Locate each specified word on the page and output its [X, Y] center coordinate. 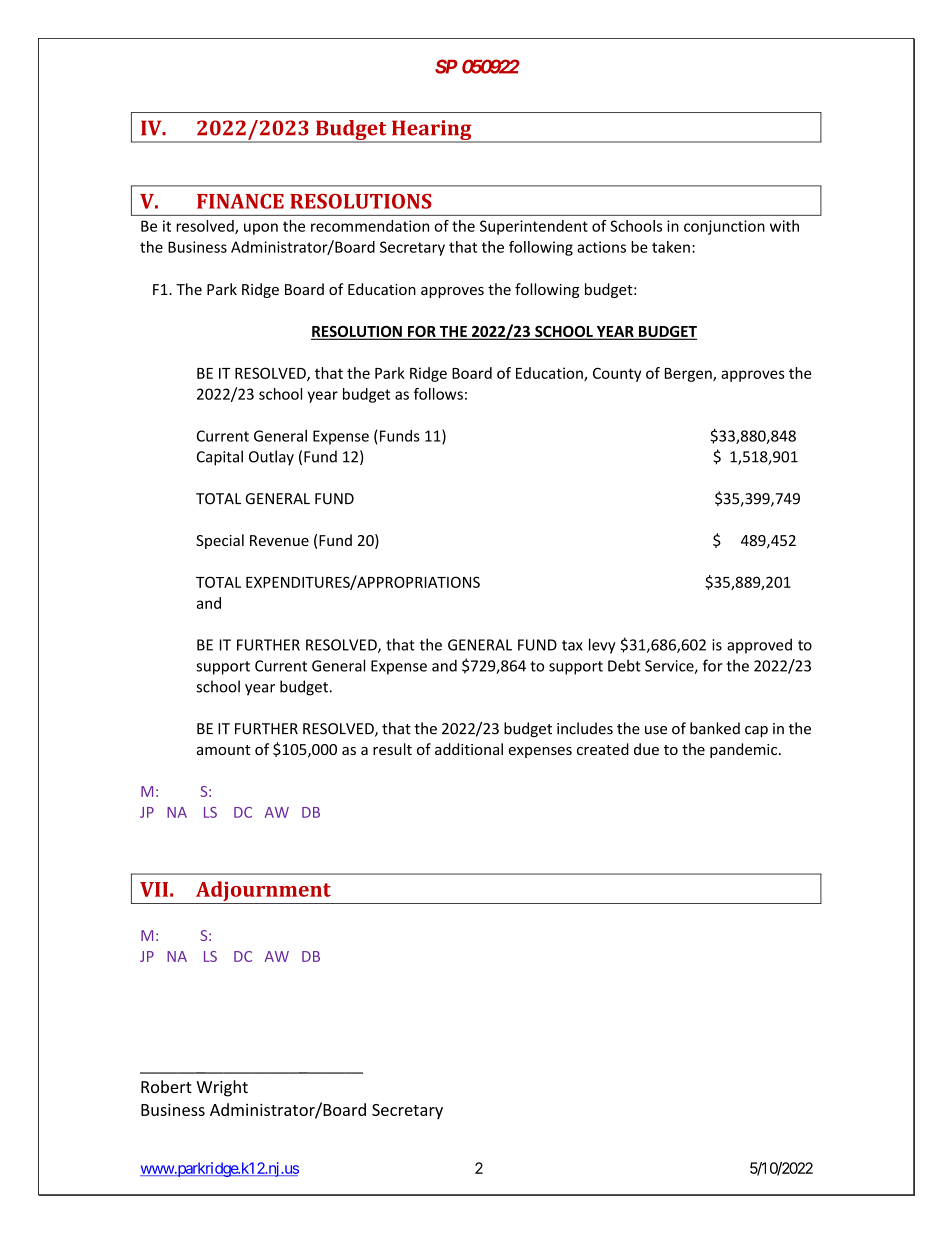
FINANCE [240, 201]
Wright [222, 1088]
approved [759, 646]
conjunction [724, 227]
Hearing [431, 131]
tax [572, 645]
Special [220, 541]
